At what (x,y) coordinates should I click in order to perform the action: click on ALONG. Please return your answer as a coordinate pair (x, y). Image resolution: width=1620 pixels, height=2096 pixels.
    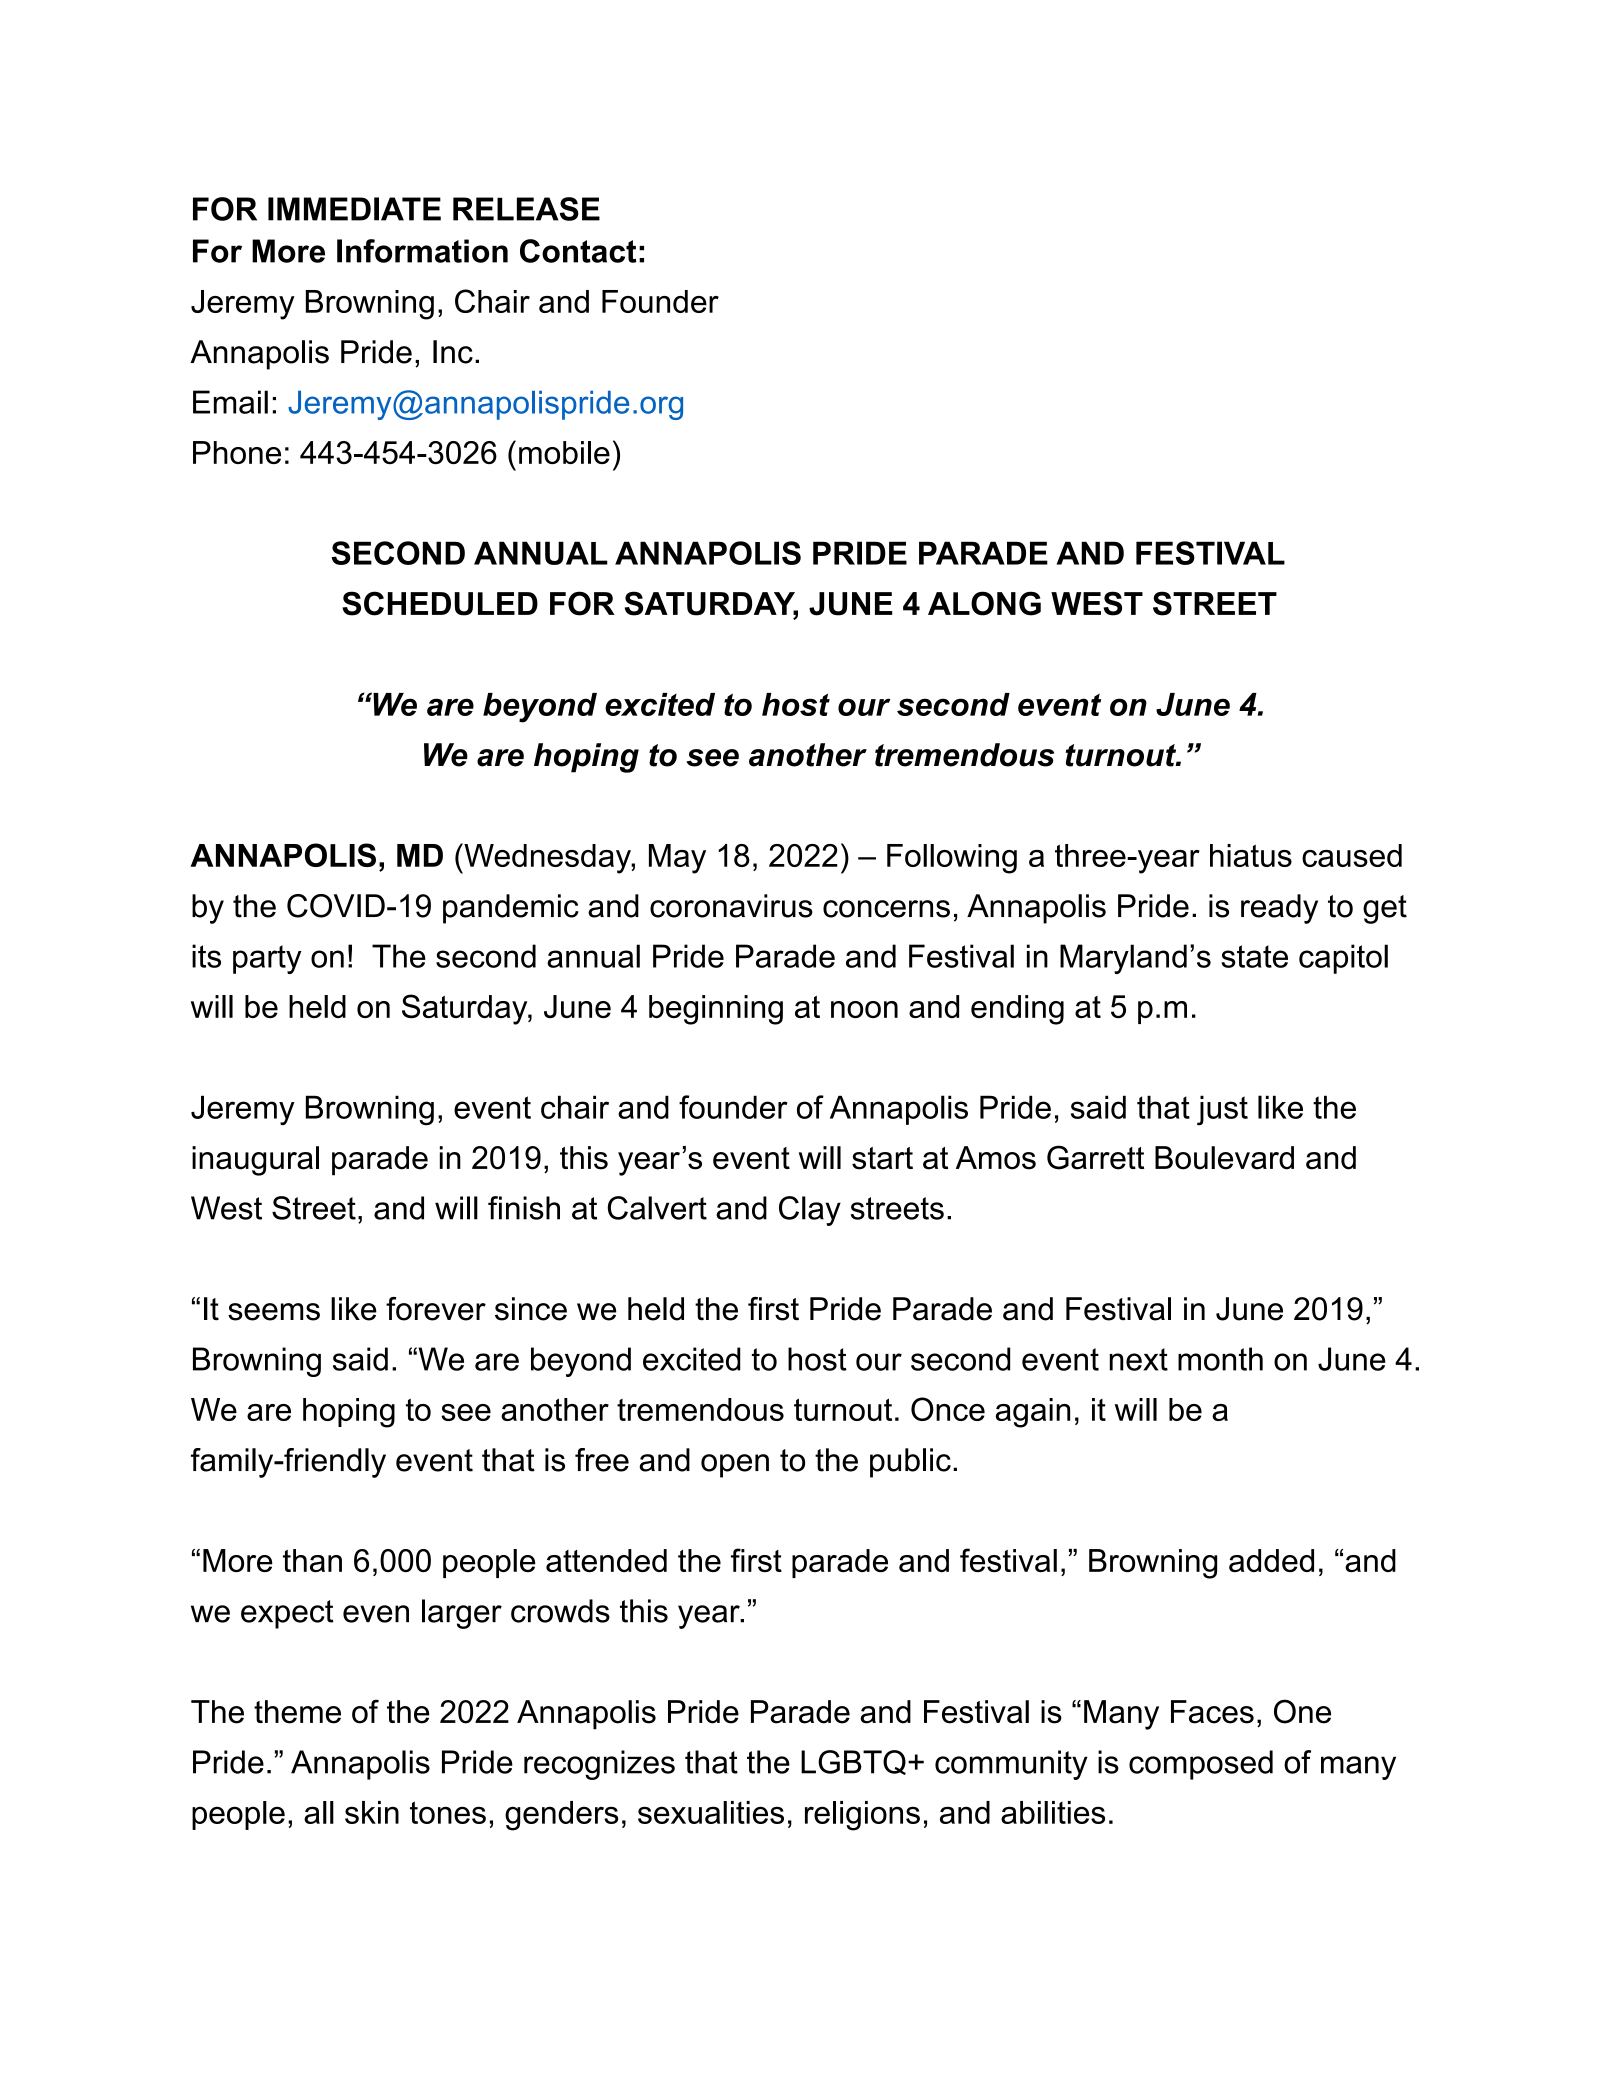
    Looking at the image, I should click on (984, 603).
